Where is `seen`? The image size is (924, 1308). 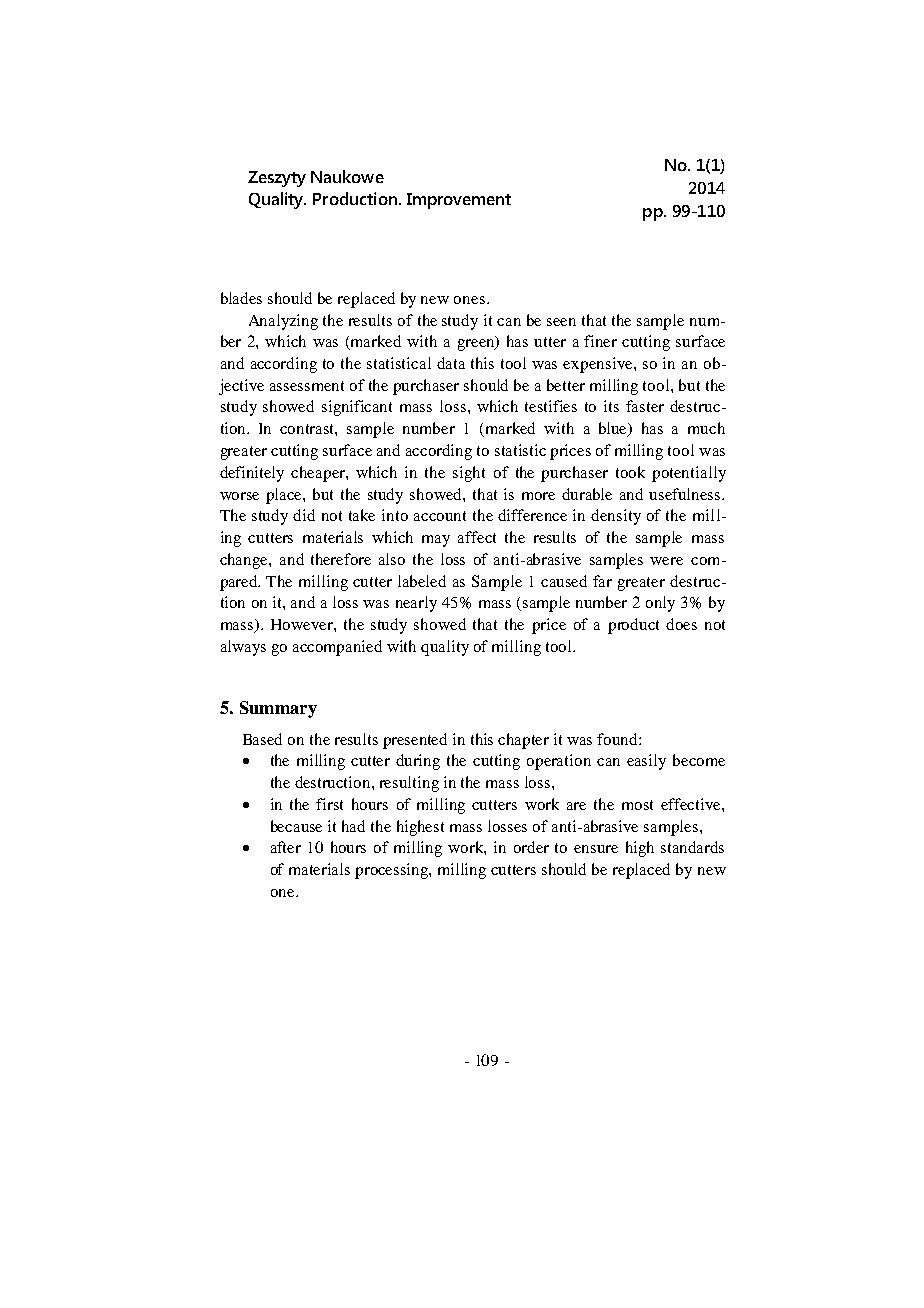
seen is located at coordinates (561, 322).
